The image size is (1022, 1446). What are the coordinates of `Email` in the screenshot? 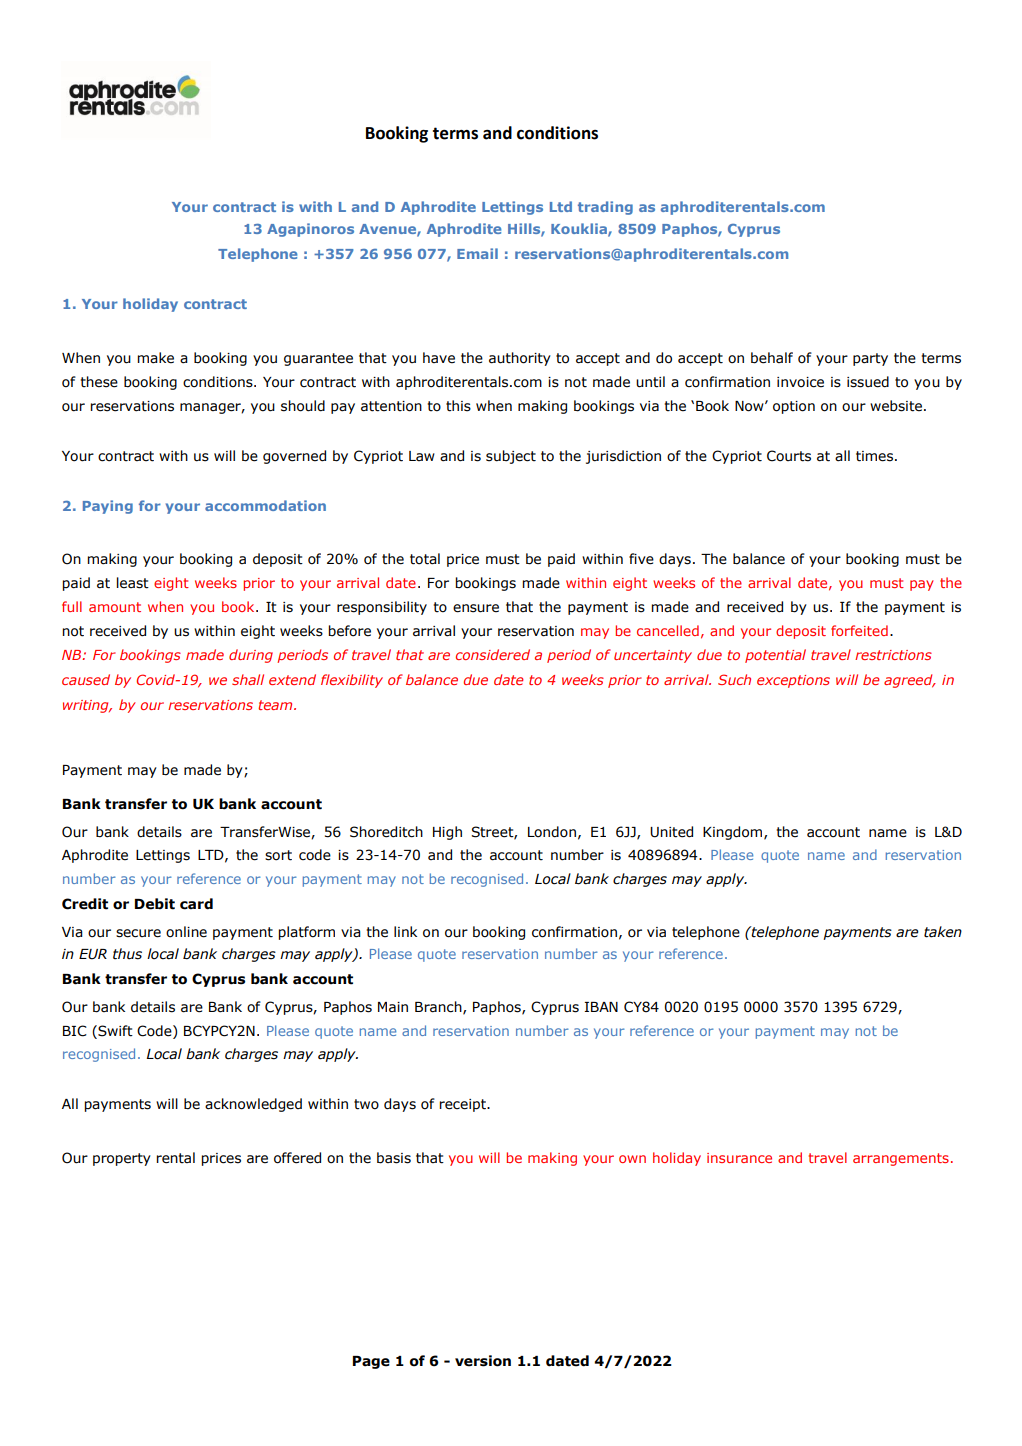 It's located at (477, 253).
